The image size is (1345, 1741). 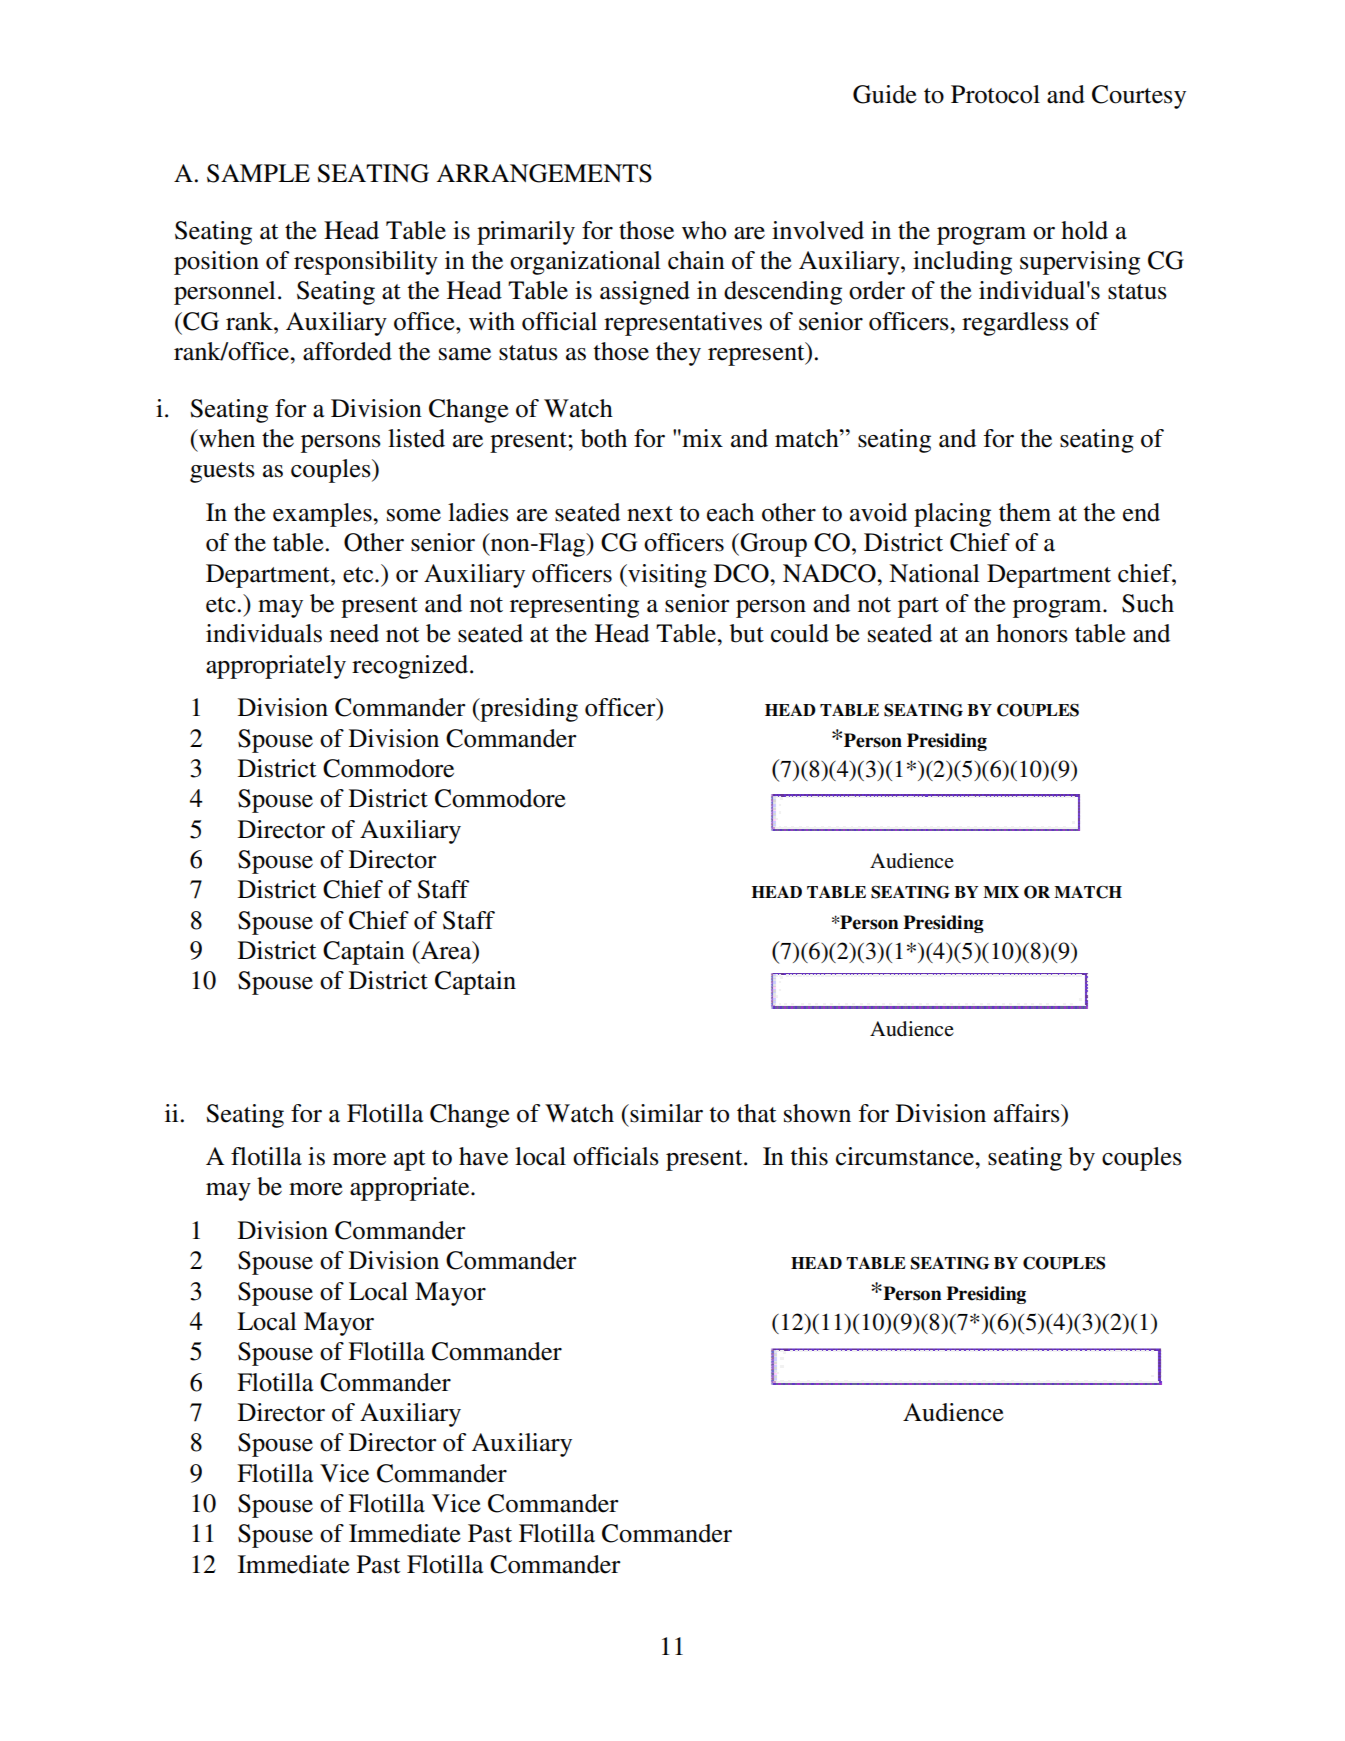 What do you see at coordinates (995, 94) in the page?
I see `Protocol` at bounding box center [995, 94].
